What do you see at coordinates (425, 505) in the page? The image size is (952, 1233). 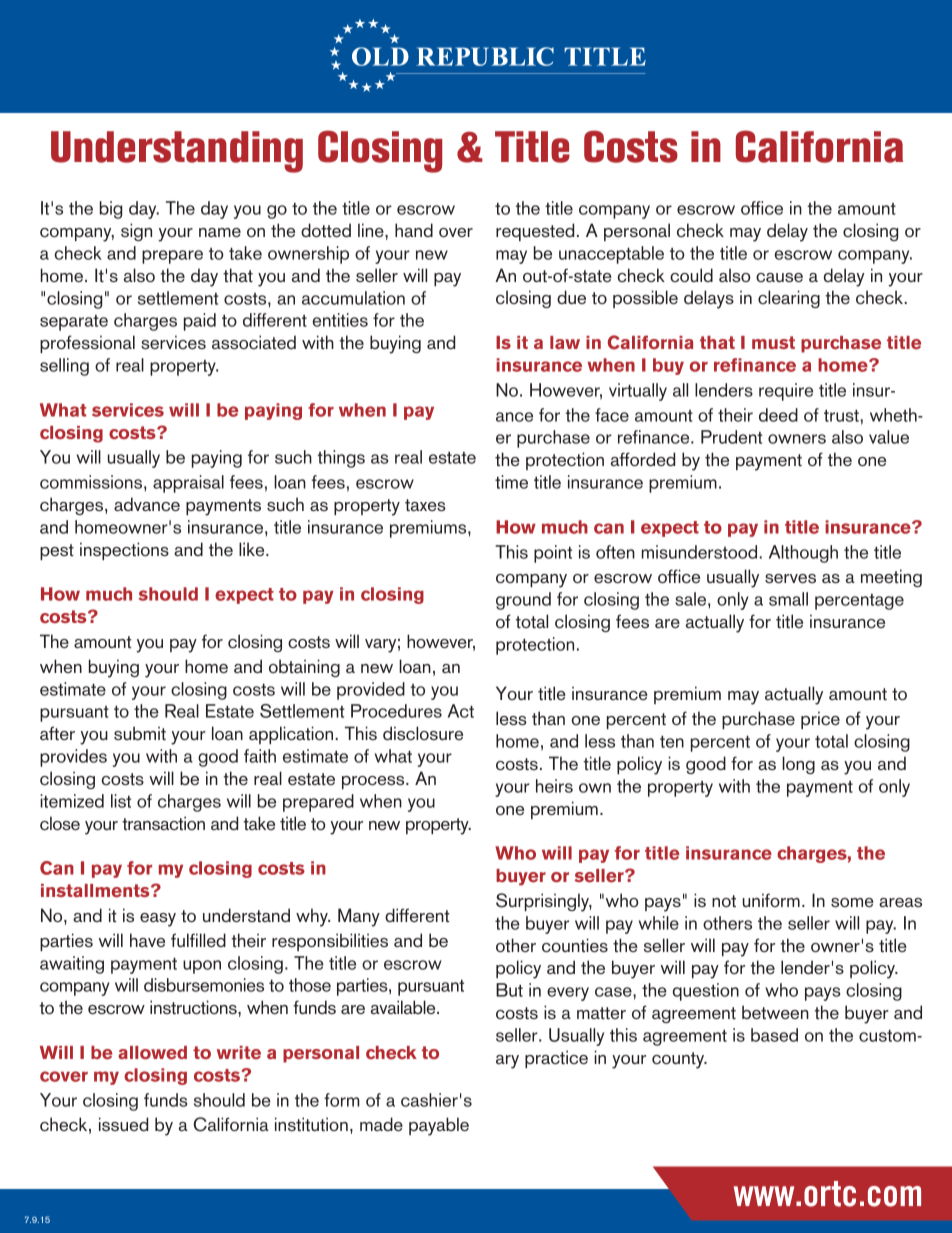 I see `taxes` at bounding box center [425, 505].
